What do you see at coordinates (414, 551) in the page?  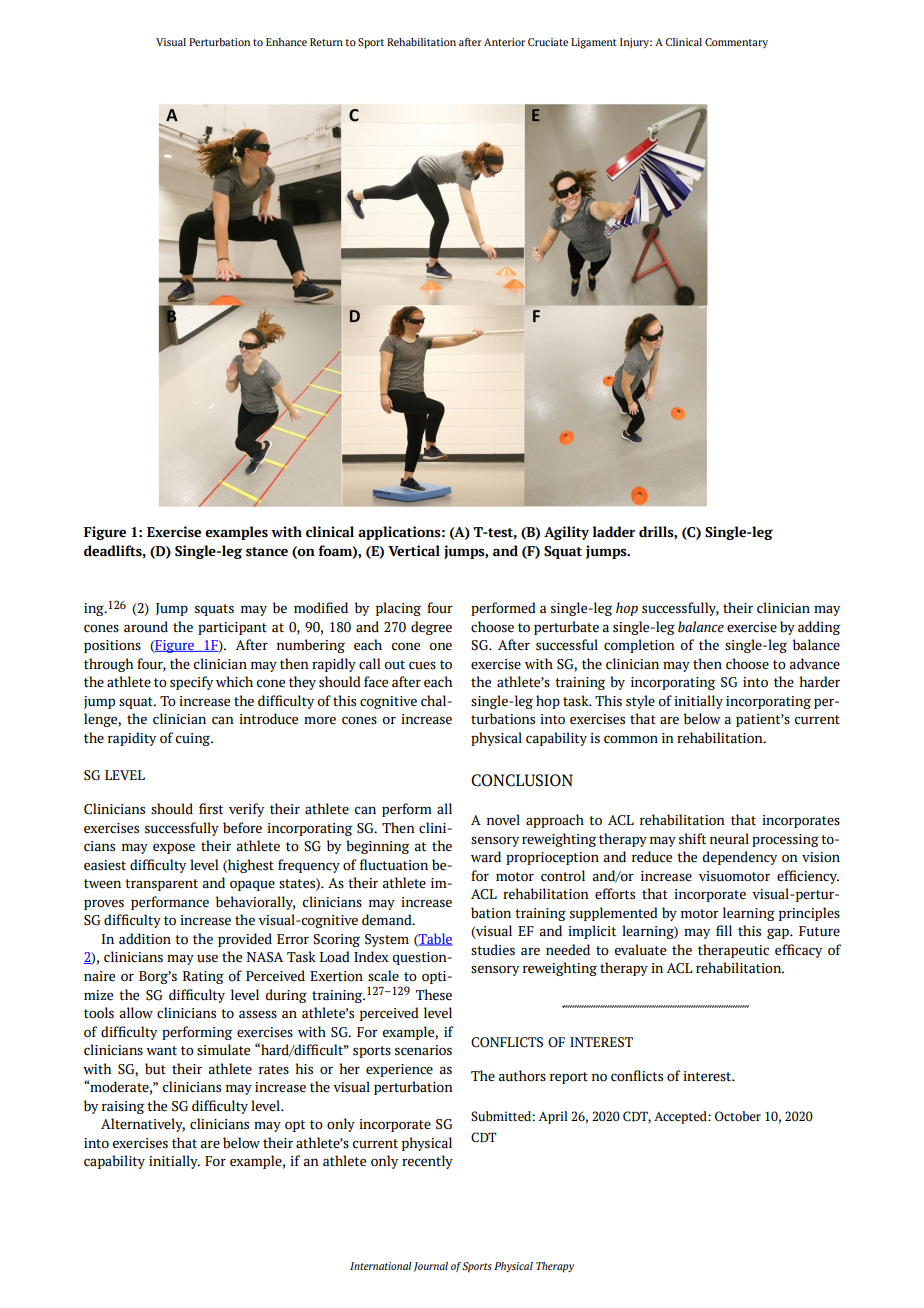 I see `Vertical` at bounding box center [414, 551].
